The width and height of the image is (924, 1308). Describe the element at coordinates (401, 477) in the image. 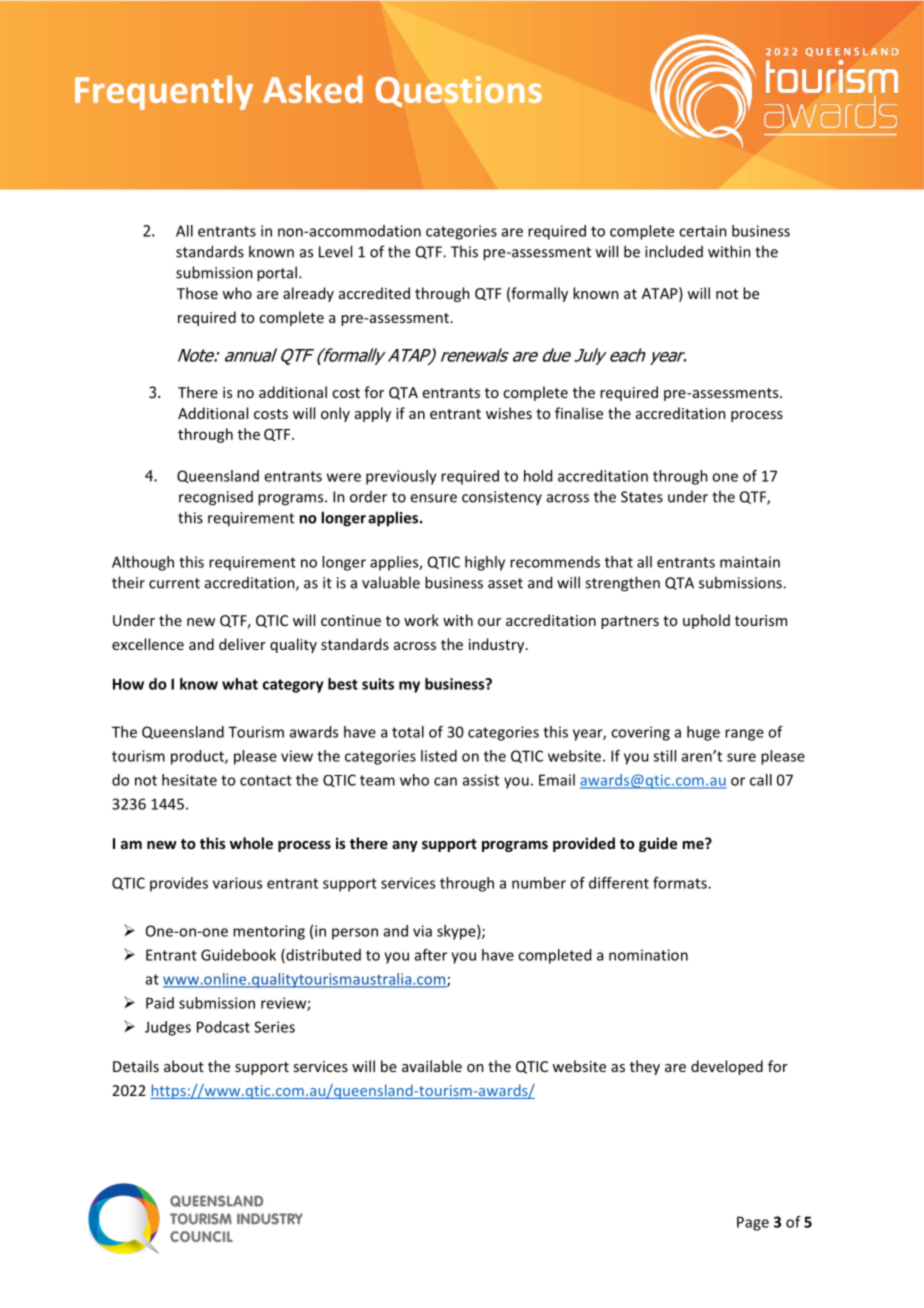

I see `previously` at that location.
